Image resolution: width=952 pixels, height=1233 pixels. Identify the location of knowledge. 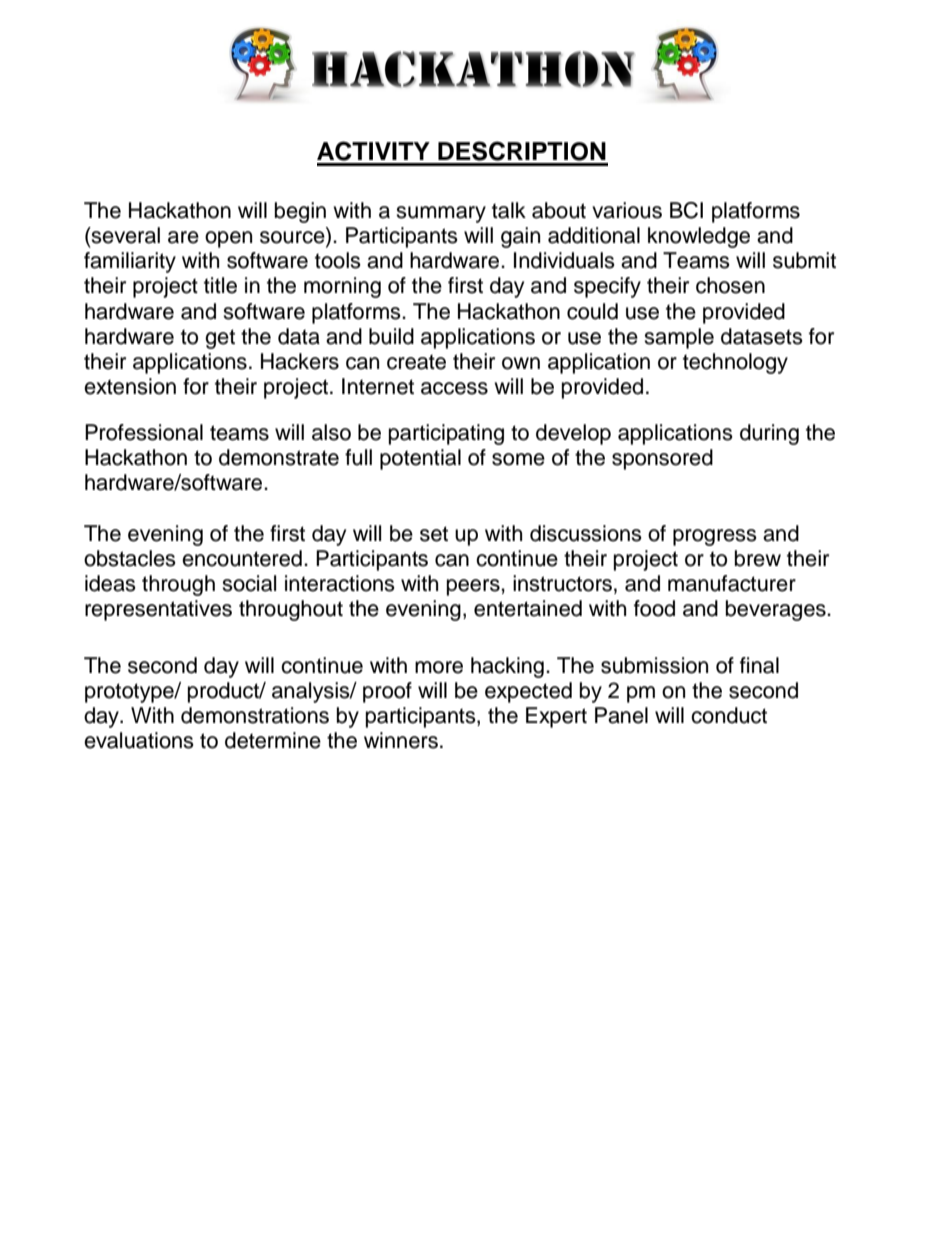
(699, 237).
